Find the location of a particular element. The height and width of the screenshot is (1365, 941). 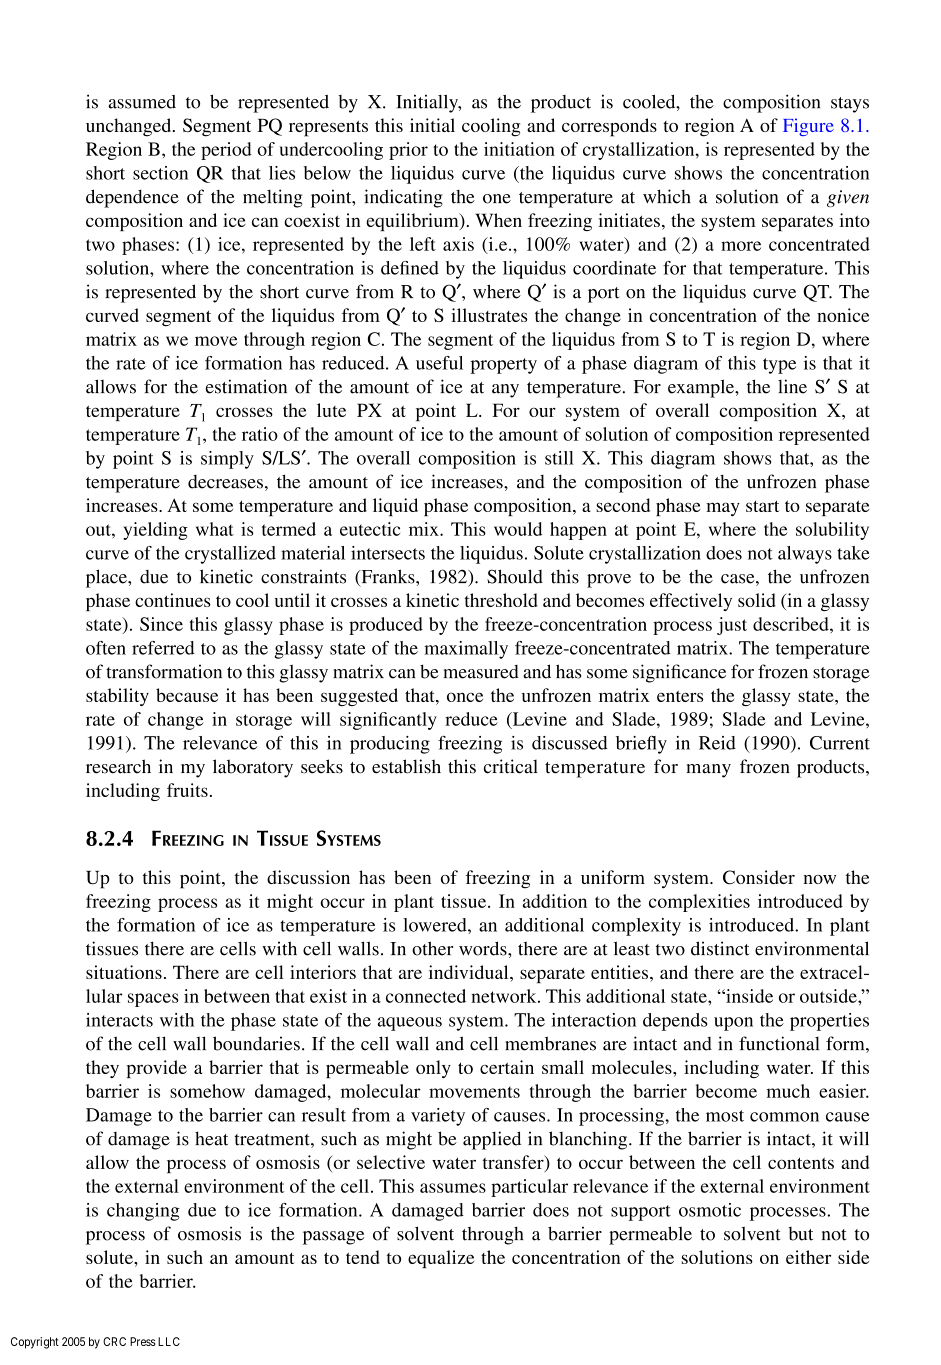

Figure is located at coordinates (808, 127).
